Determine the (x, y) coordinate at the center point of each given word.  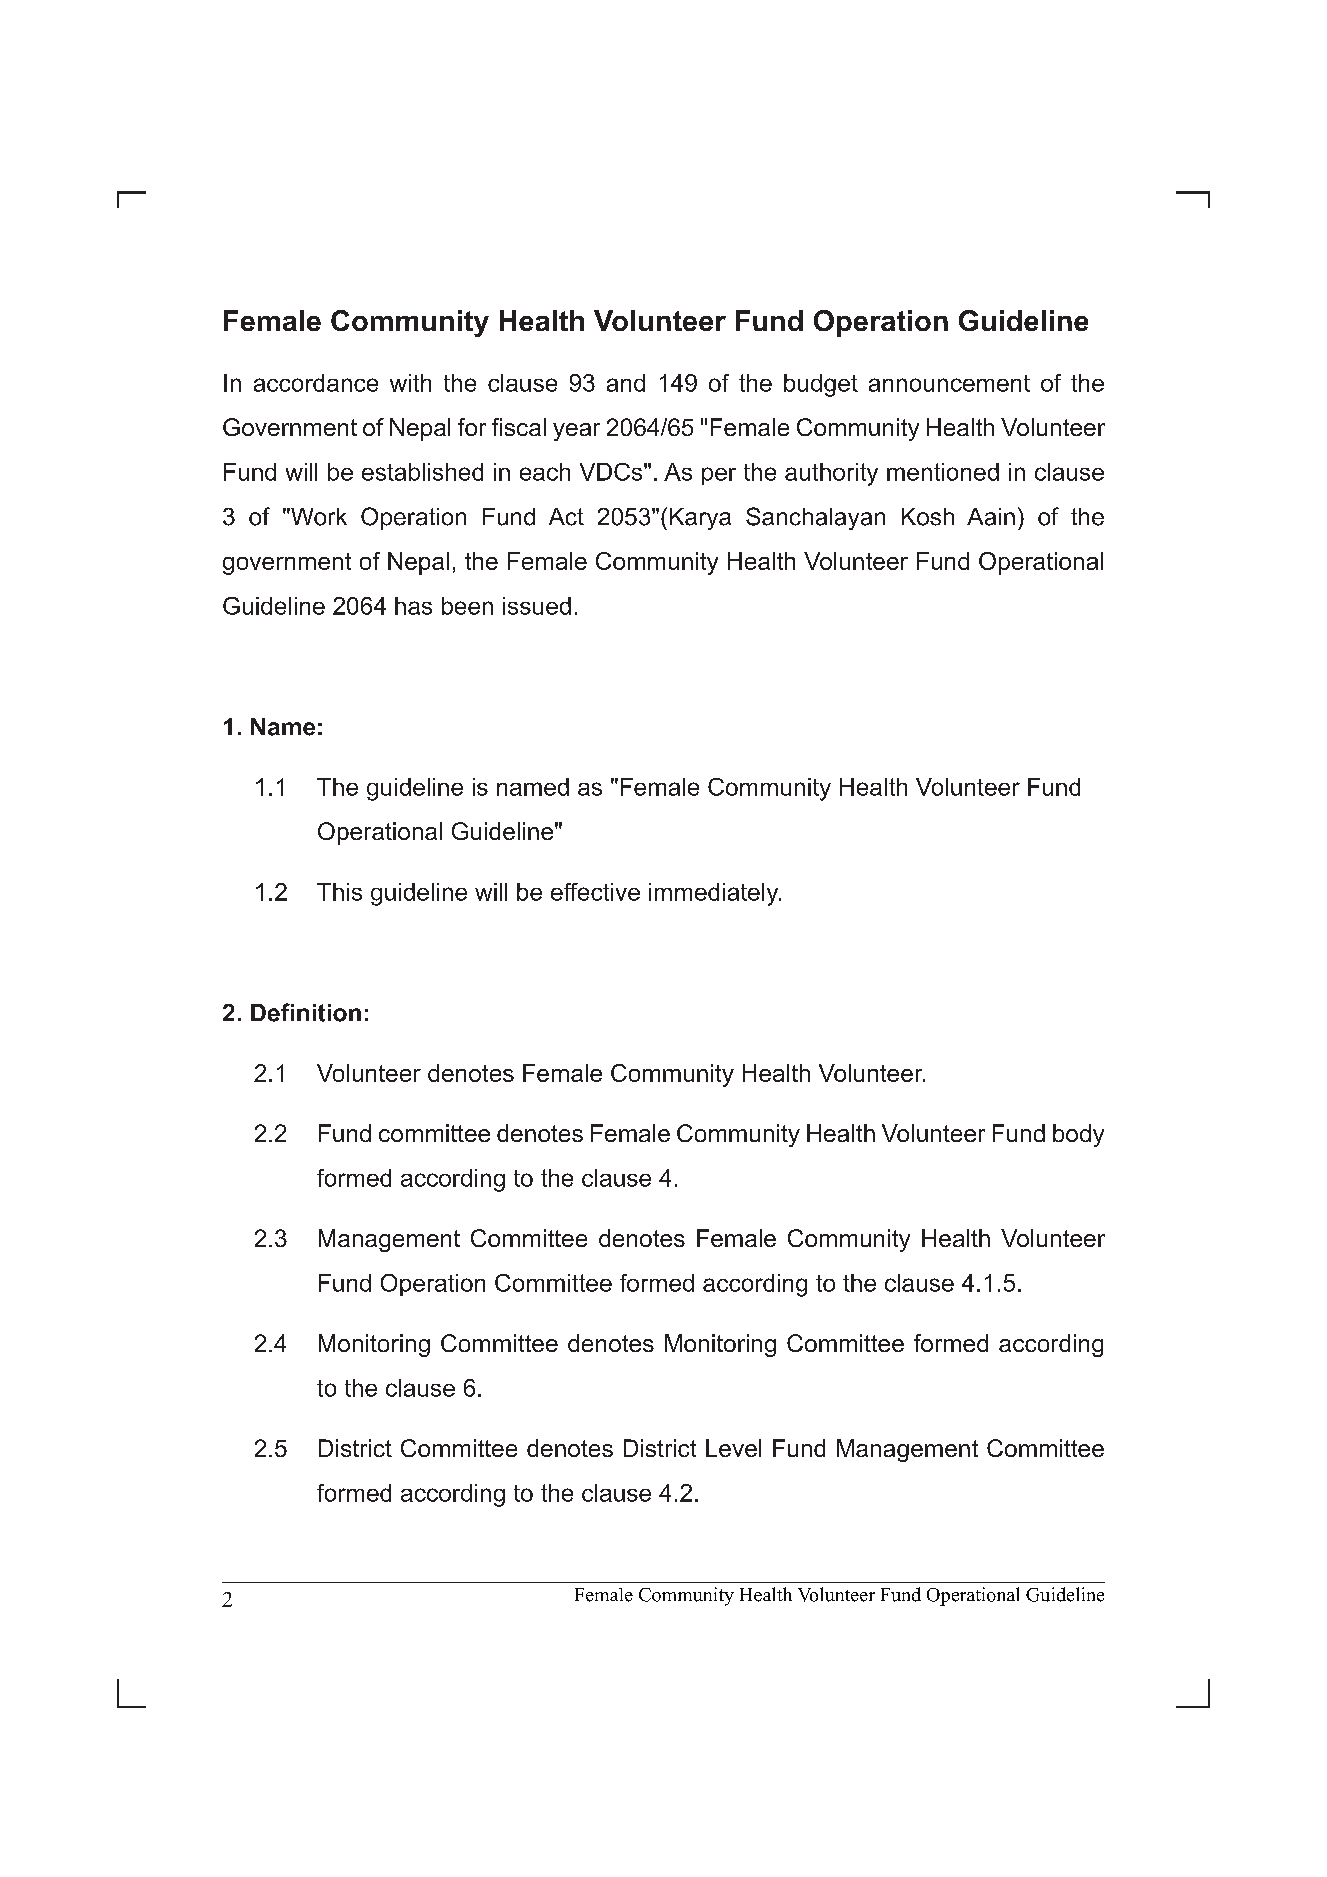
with (410, 383)
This (339, 892)
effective (595, 892)
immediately (715, 894)
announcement (949, 383)
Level (733, 1448)
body (1078, 1135)
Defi (272, 1012)
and (626, 383)
